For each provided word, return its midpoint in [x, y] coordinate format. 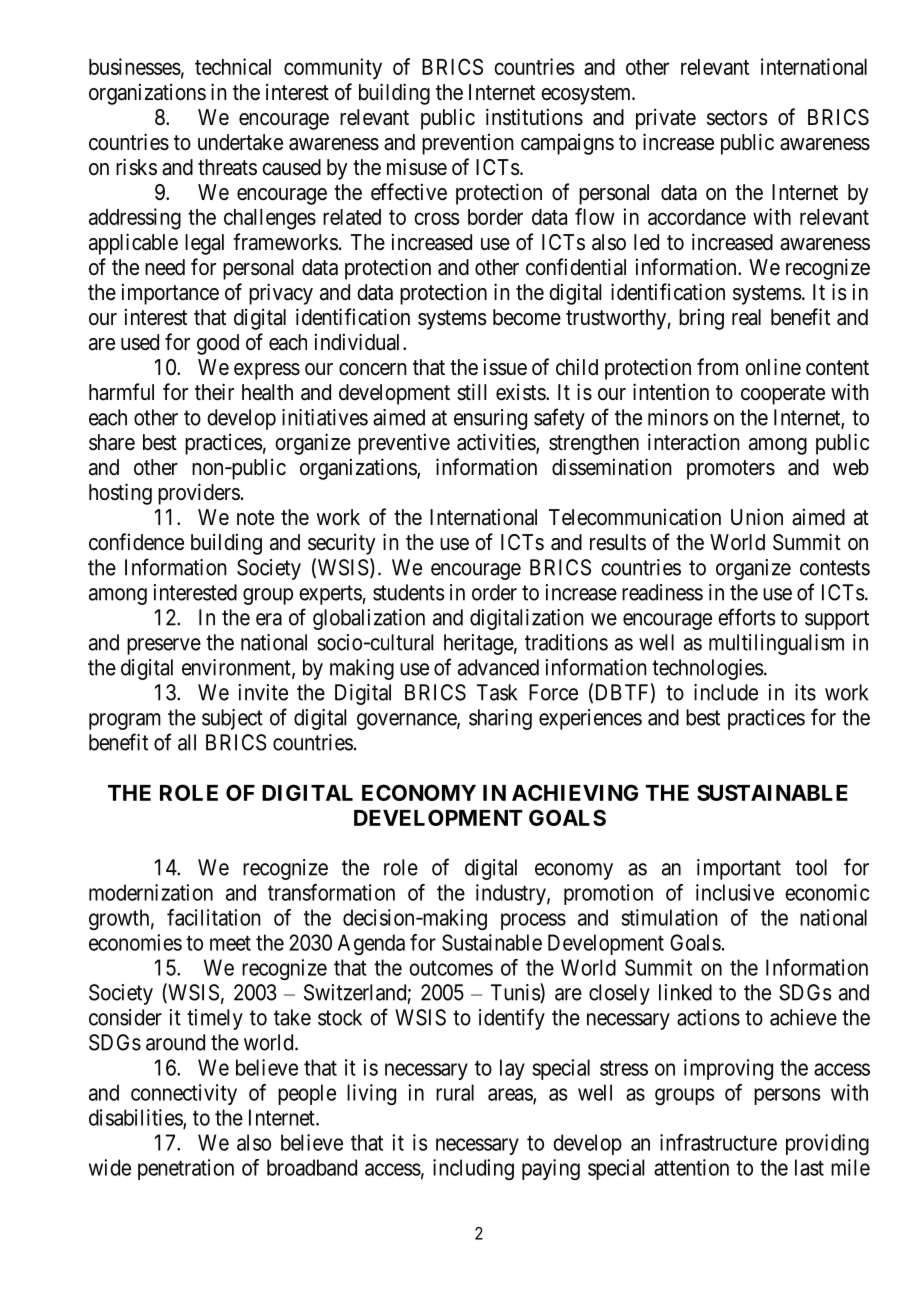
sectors [737, 118]
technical [233, 66]
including [473, 1169]
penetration [186, 1169]
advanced [498, 667]
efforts [746, 617]
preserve [164, 646]
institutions [534, 117]
